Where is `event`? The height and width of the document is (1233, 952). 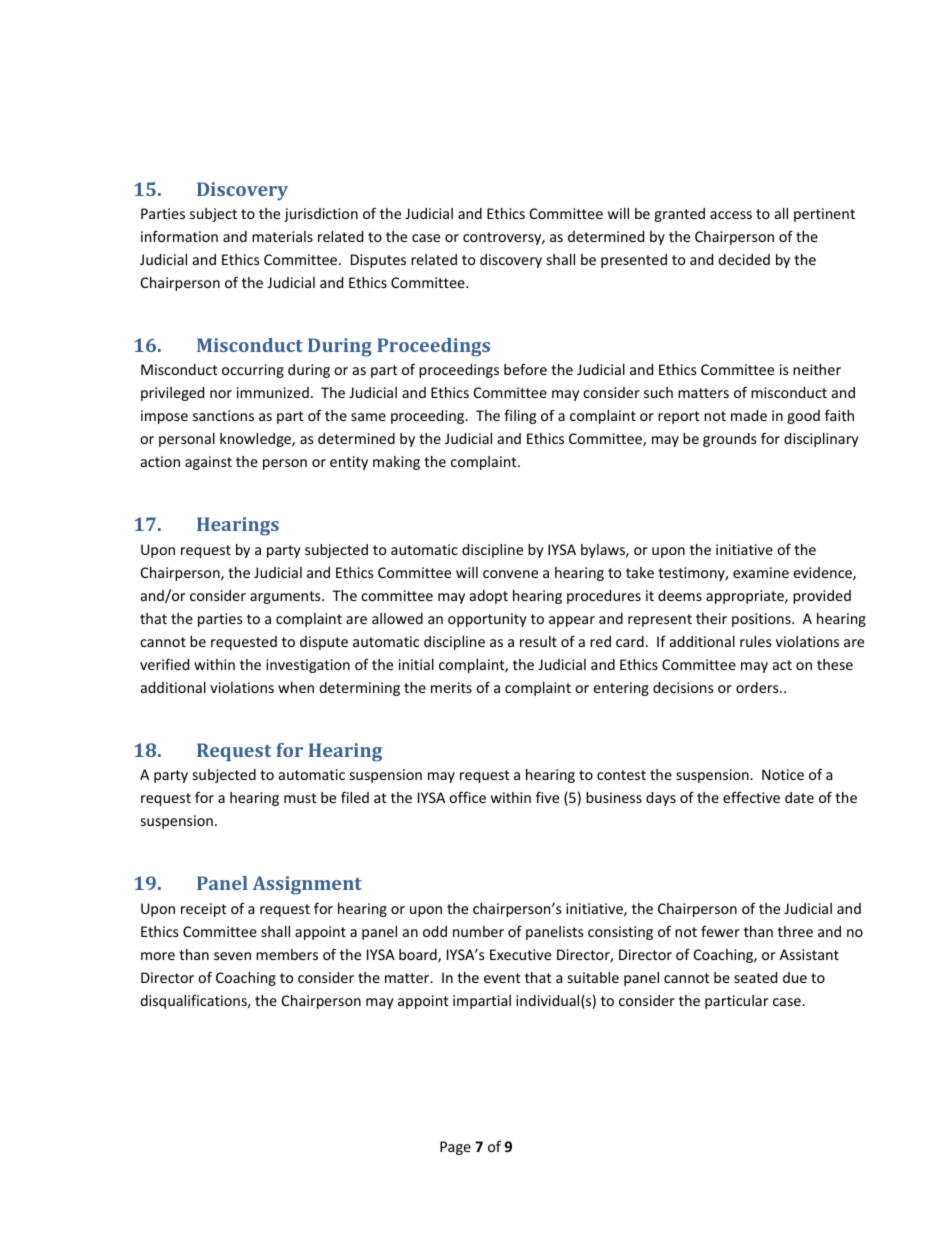 event is located at coordinates (502, 978).
